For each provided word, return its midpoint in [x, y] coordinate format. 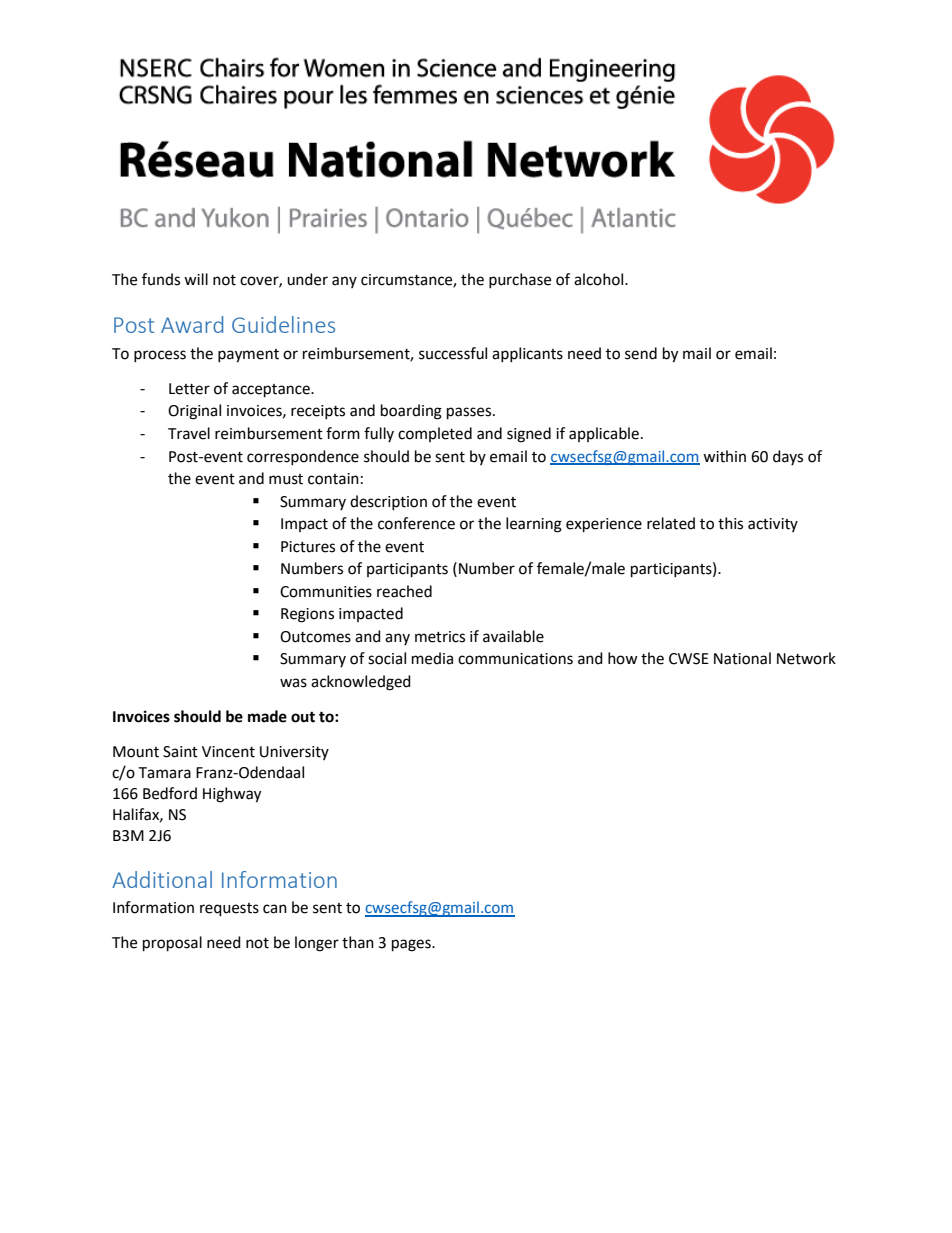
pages [412, 945]
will [196, 279]
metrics [440, 637]
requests [229, 910]
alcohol [600, 279]
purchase [520, 280]
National [742, 658]
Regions [307, 615]
